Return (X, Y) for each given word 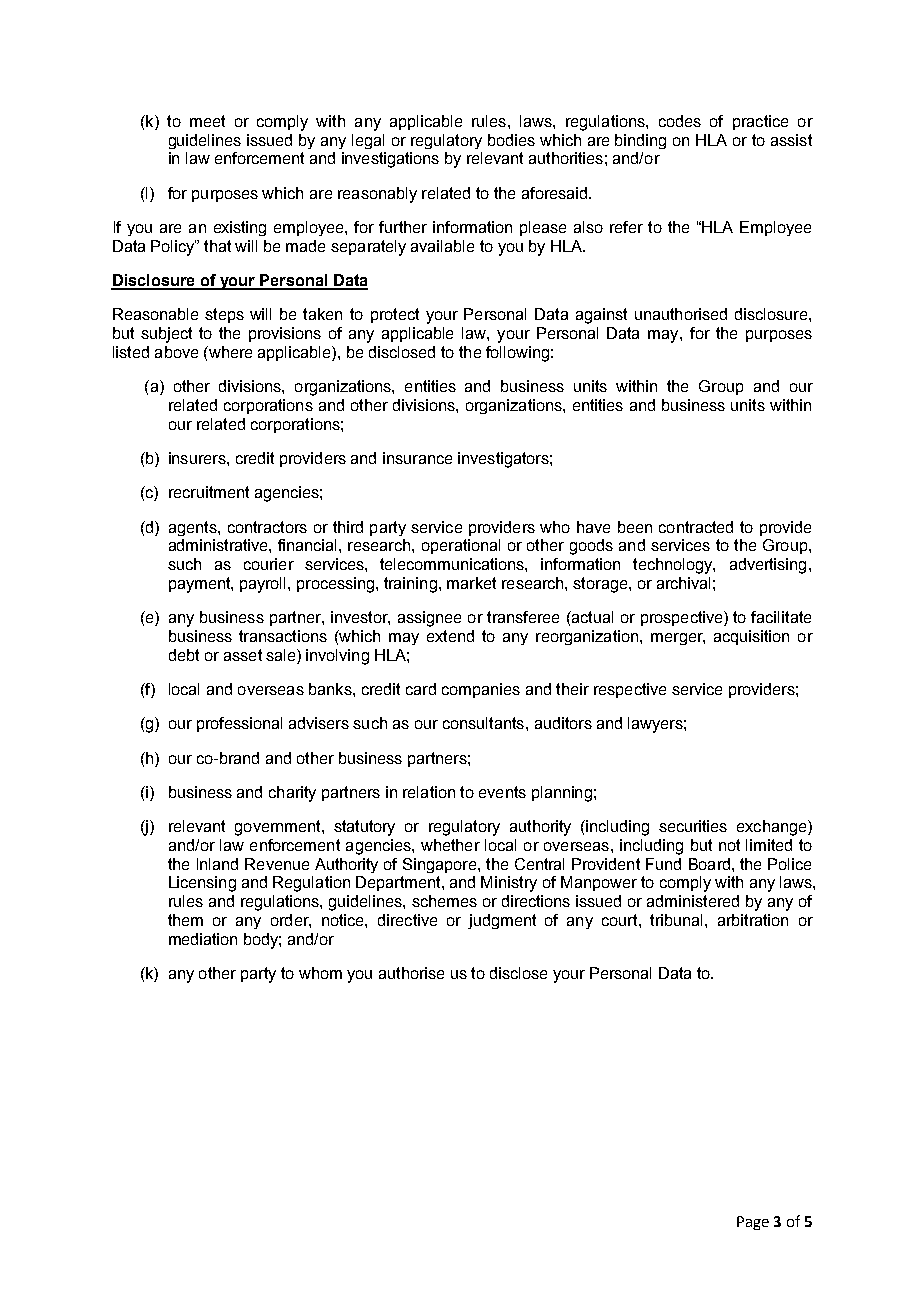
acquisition (751, 637)
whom (320, 973)
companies (481, 690)
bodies (511, 140)
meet (207, 121)
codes (680, 121)
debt (184, 655)
